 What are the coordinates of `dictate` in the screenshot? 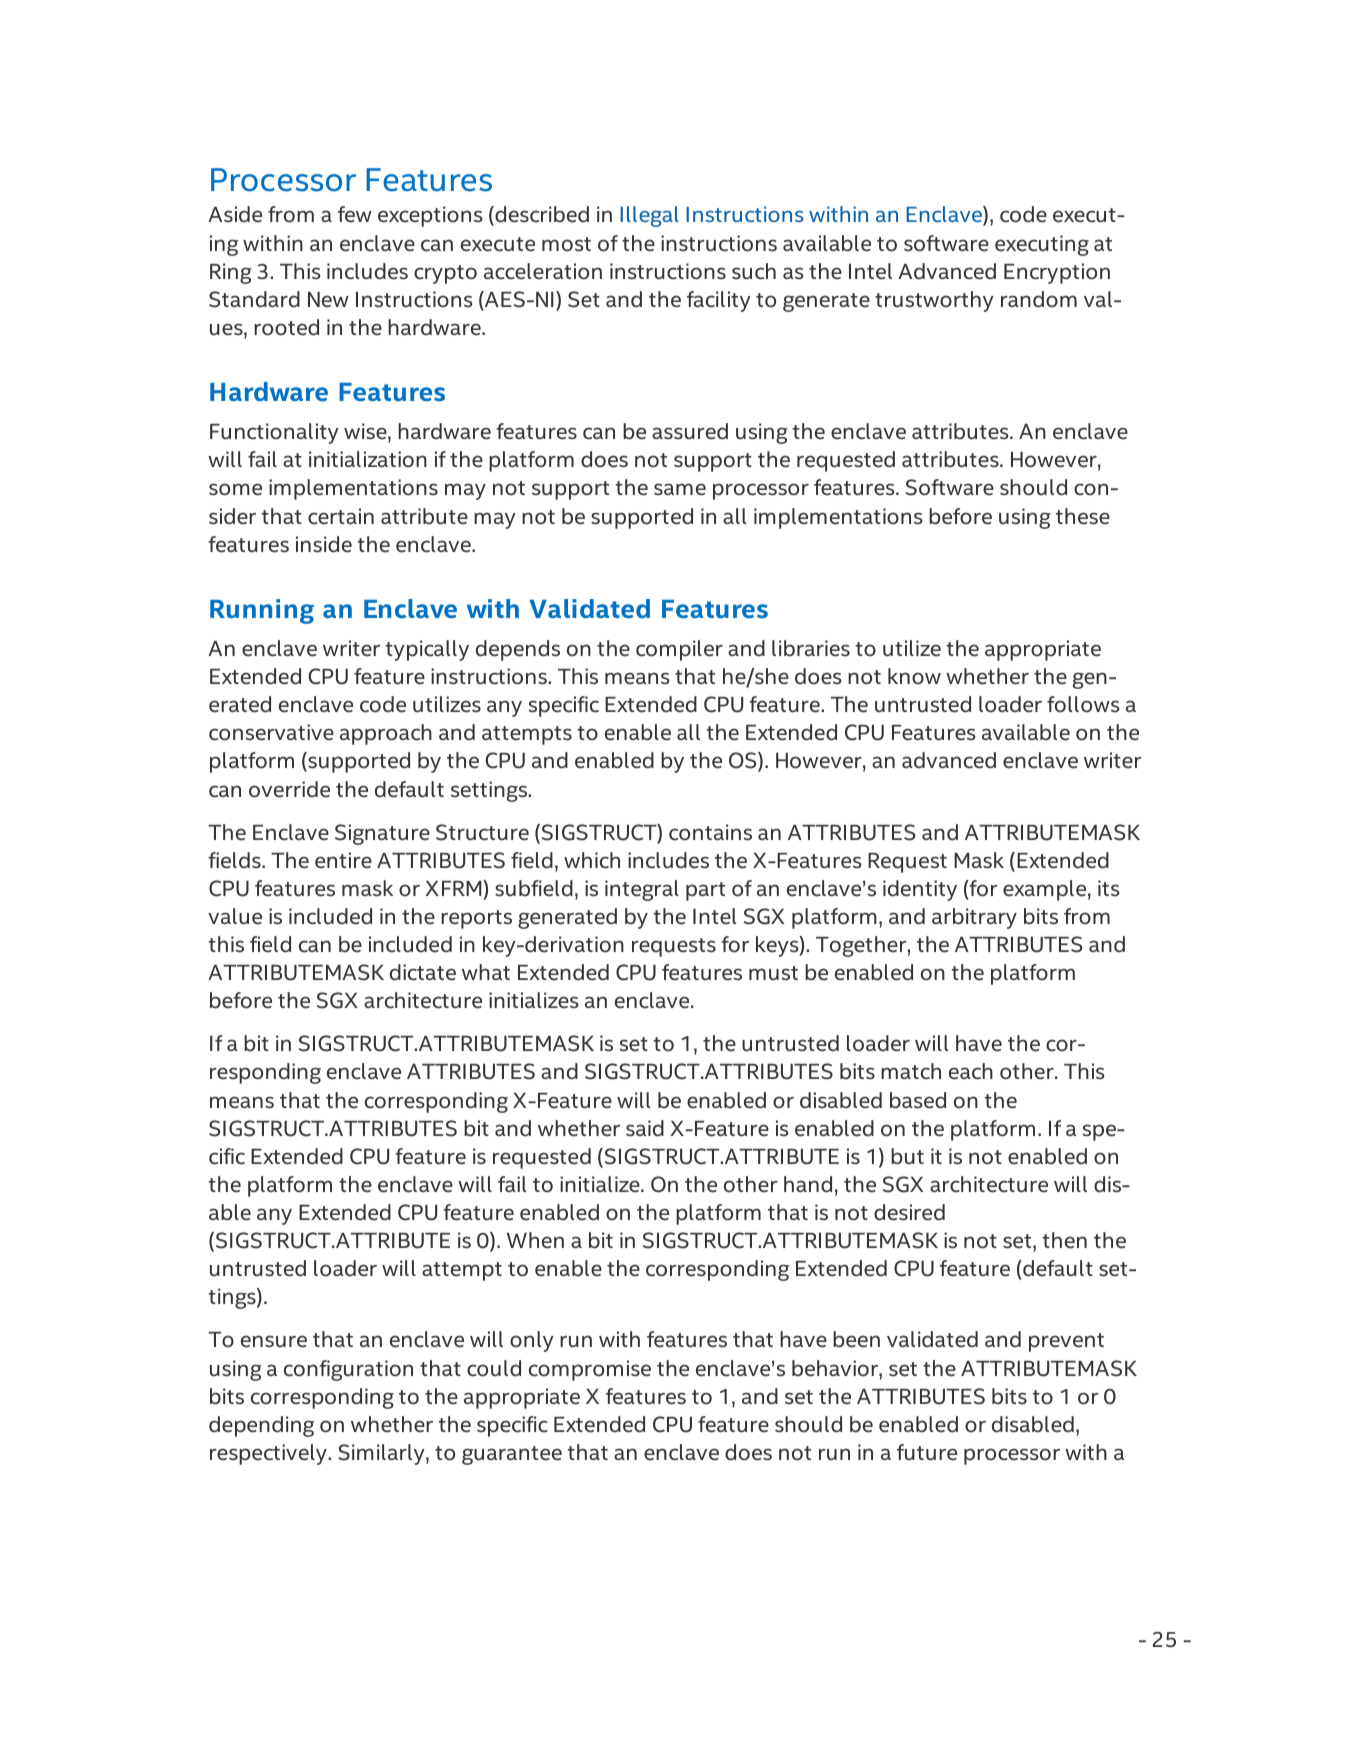 It's located at (423, 972).
